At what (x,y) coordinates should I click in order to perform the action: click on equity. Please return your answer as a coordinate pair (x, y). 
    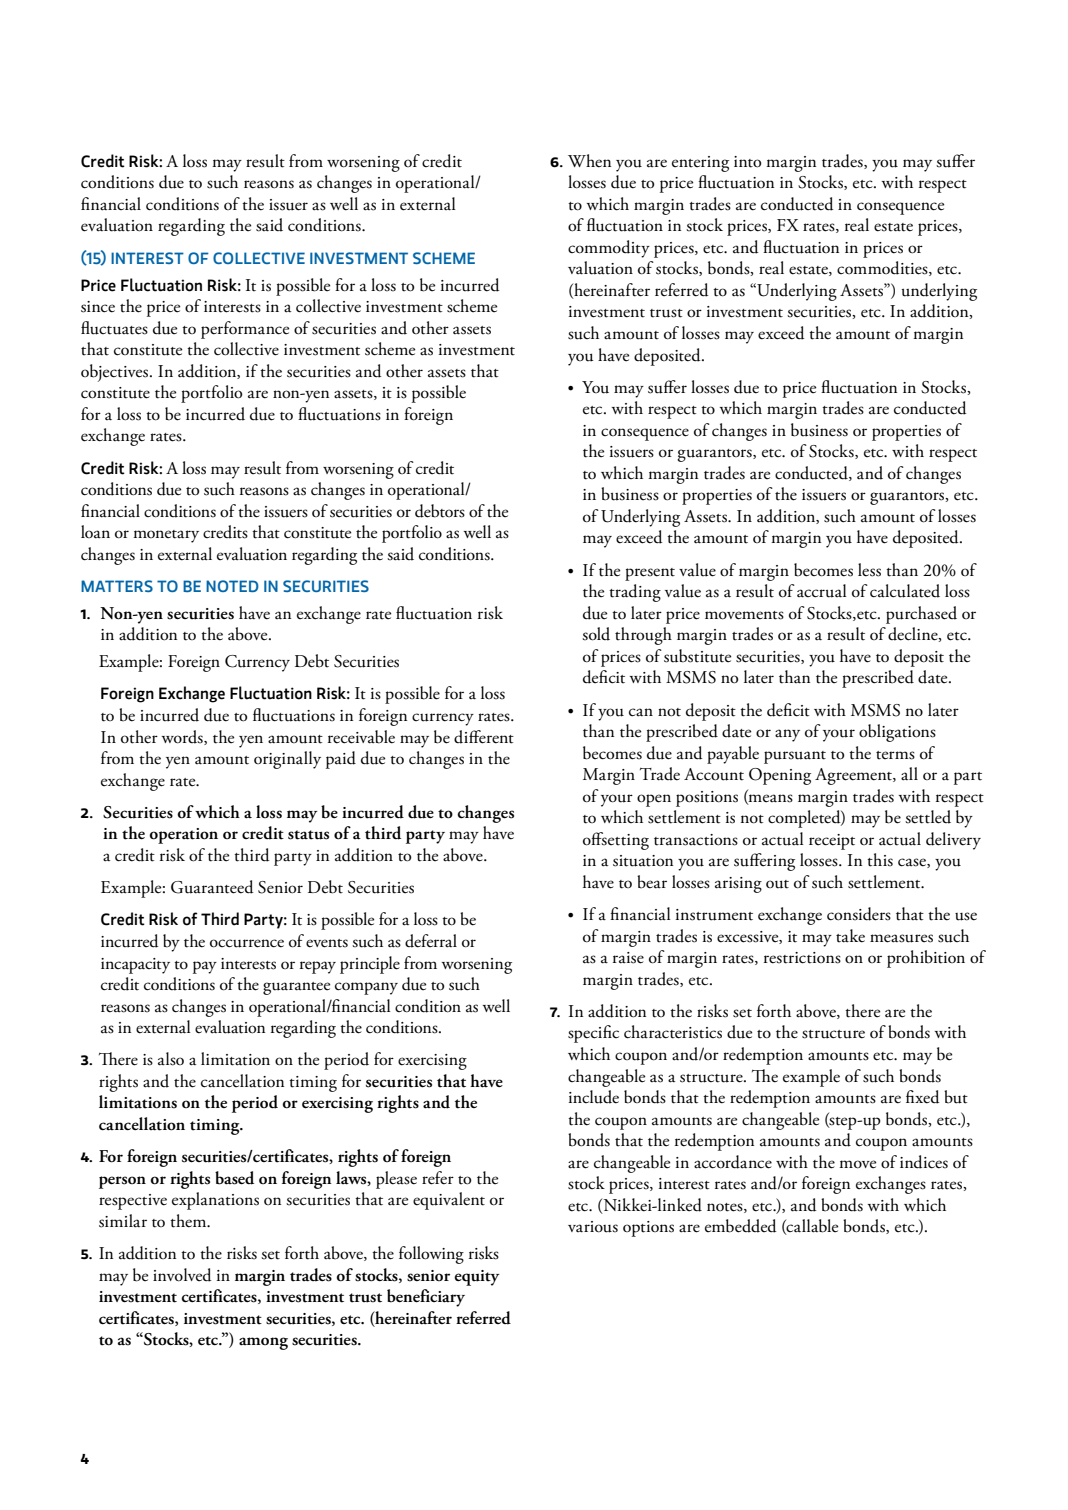
    Looking at the image, I should click on (477, 1278).
